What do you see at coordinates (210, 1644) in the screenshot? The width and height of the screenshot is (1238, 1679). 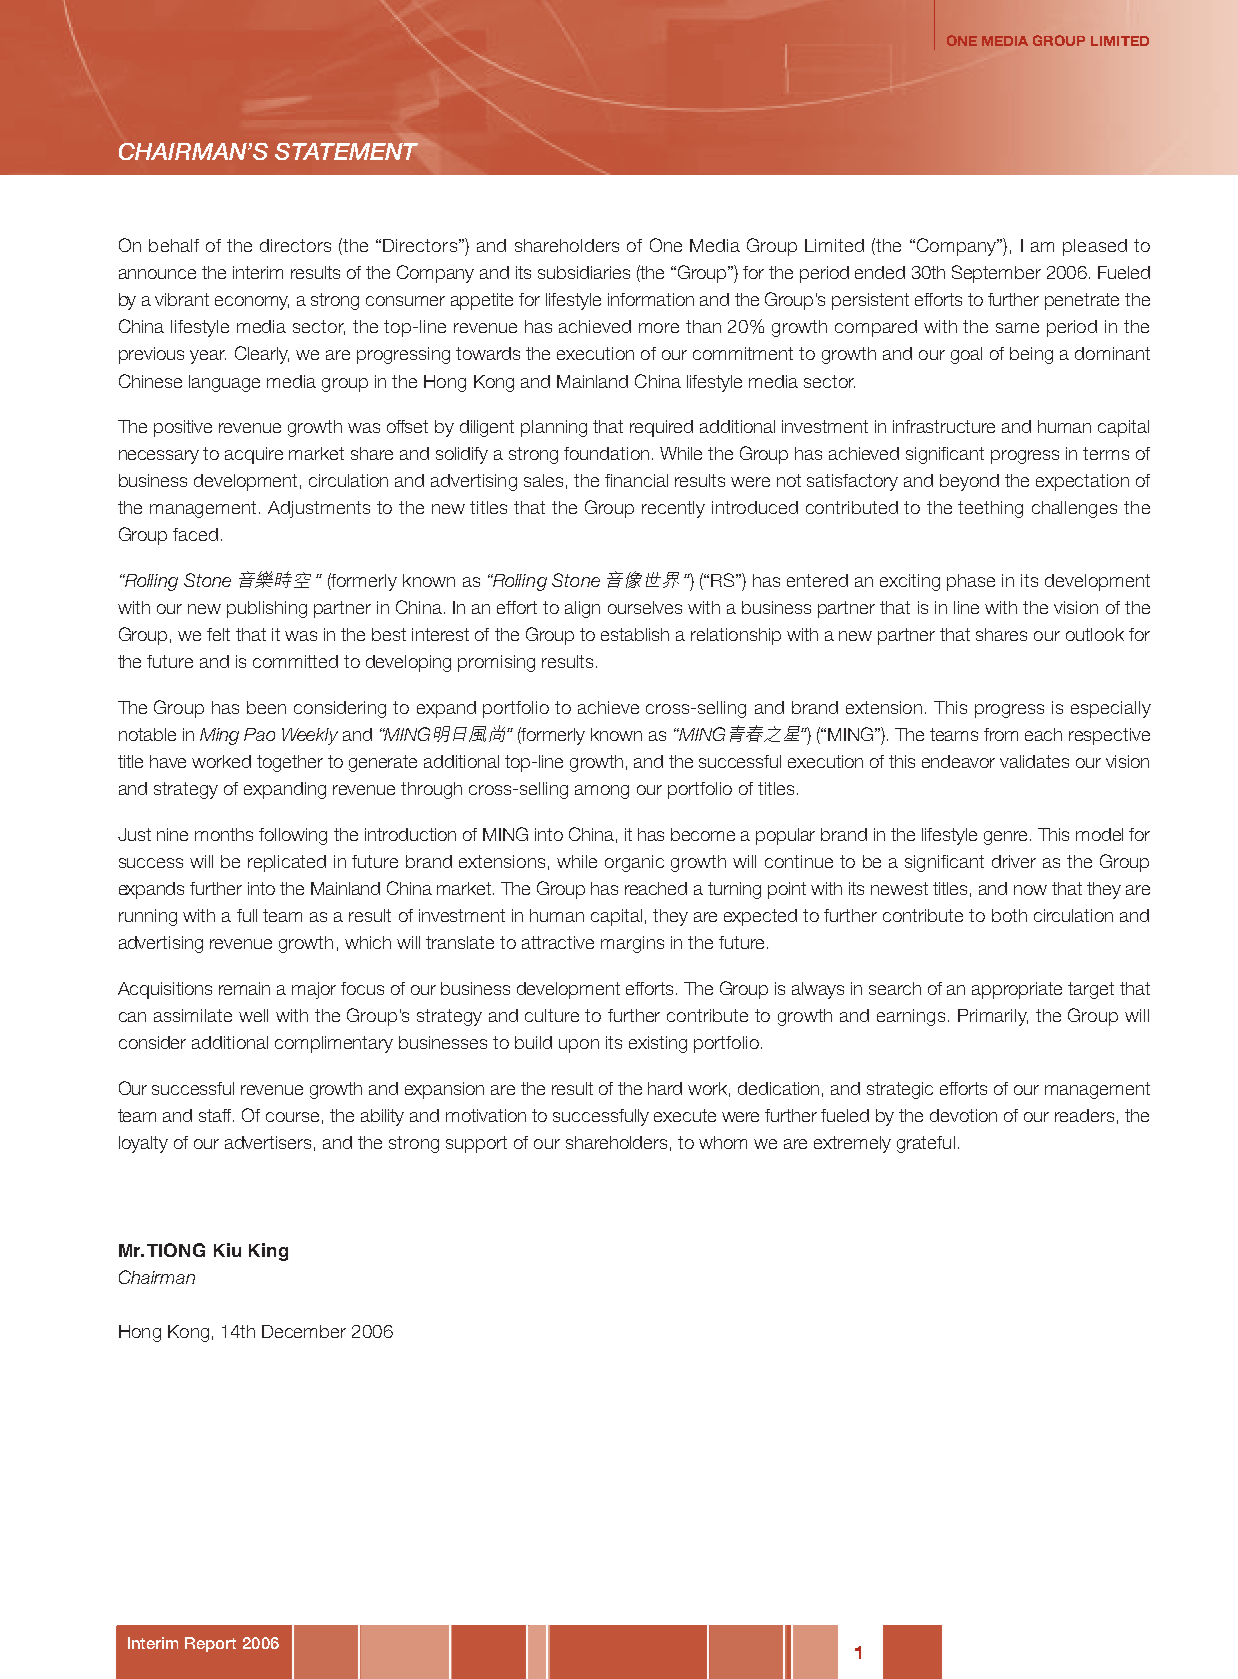 I see `Report` at bounding box center [210, 1644].
